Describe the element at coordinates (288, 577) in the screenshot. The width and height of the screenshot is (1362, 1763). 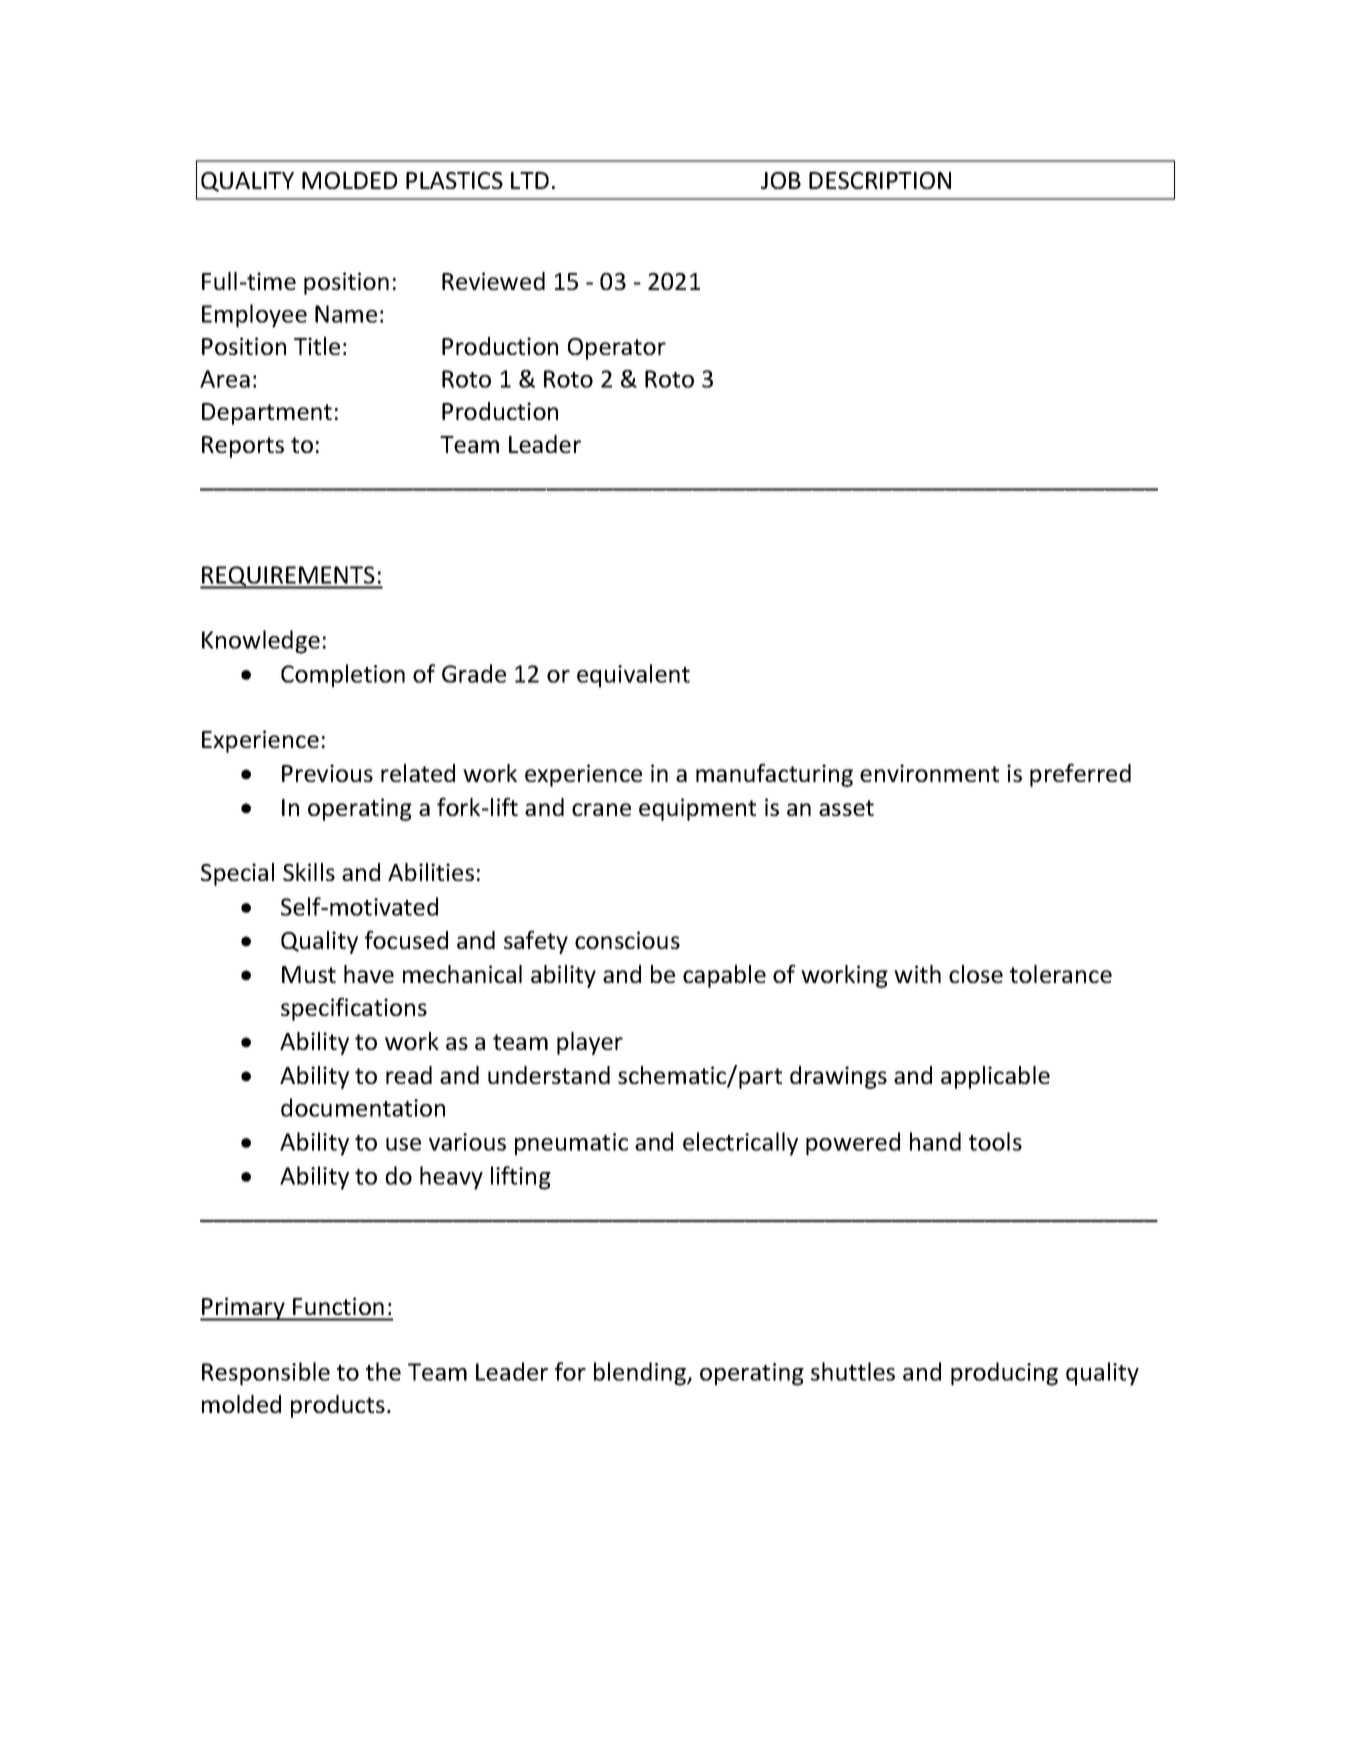
I see `REQUIREMENTS` at that location.
